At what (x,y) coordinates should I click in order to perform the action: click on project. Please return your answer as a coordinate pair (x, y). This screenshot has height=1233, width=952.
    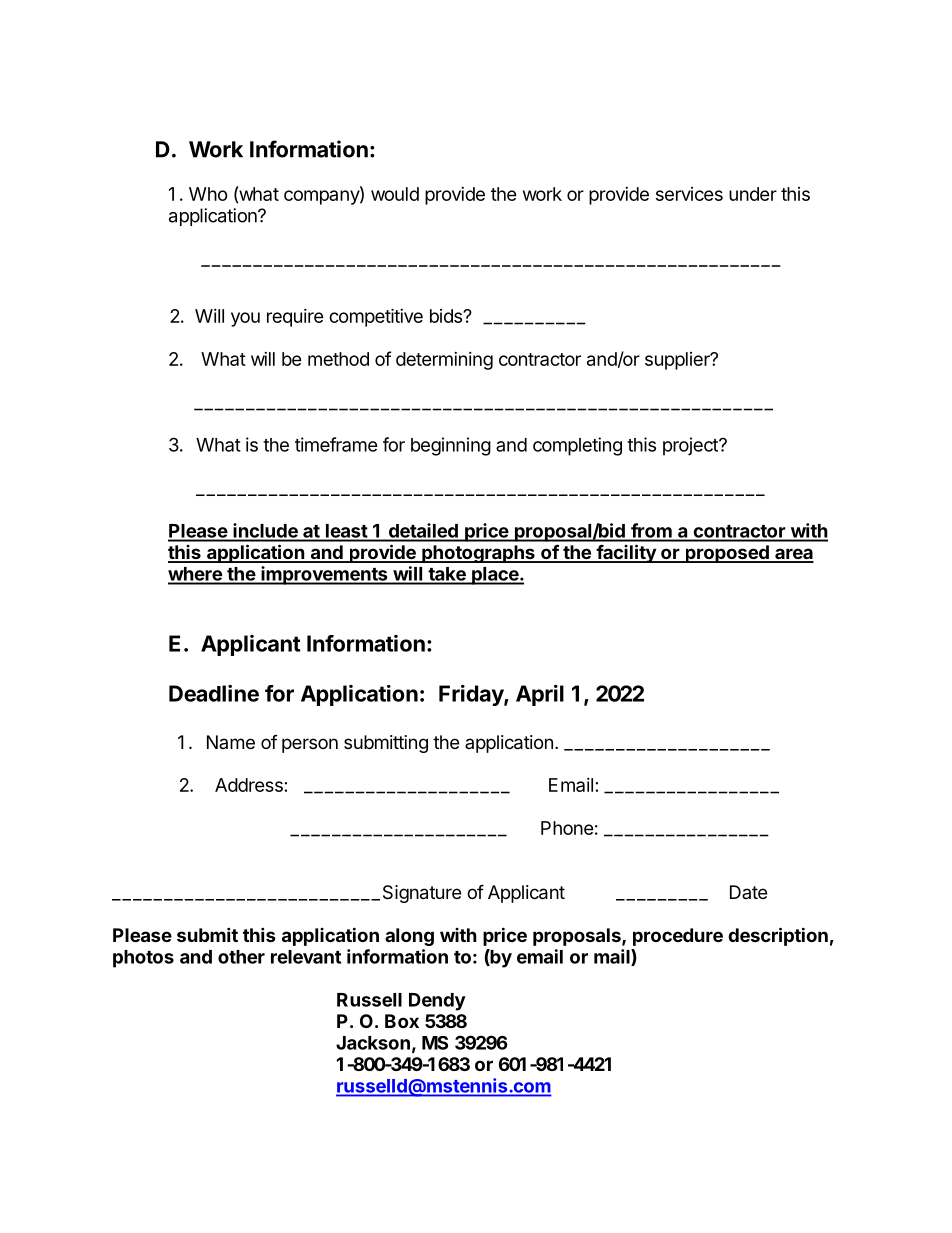
    Looking at the image, I should click on (691, 446).
